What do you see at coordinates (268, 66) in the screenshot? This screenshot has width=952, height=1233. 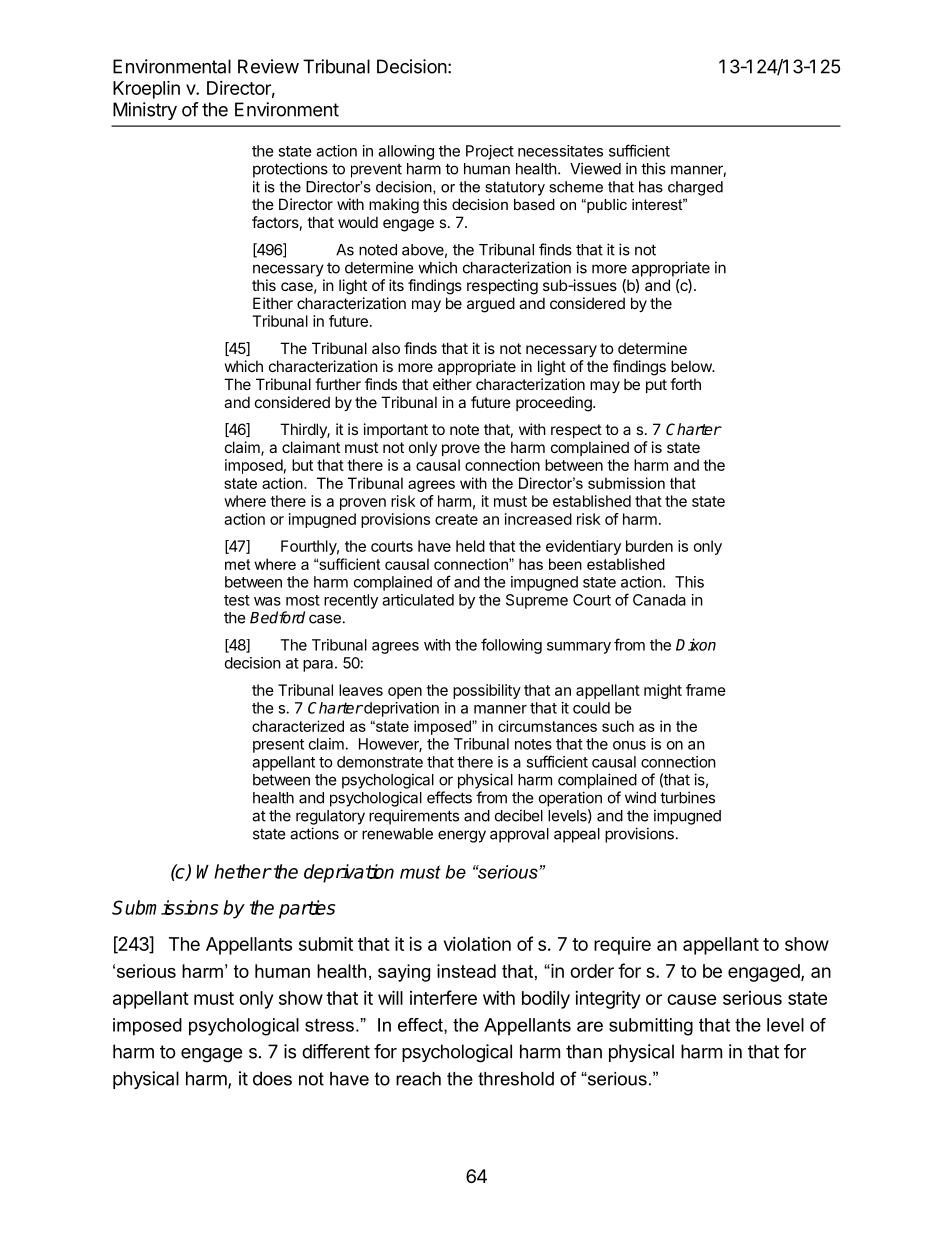 I see `Review` at bounding box center [268, 66].
